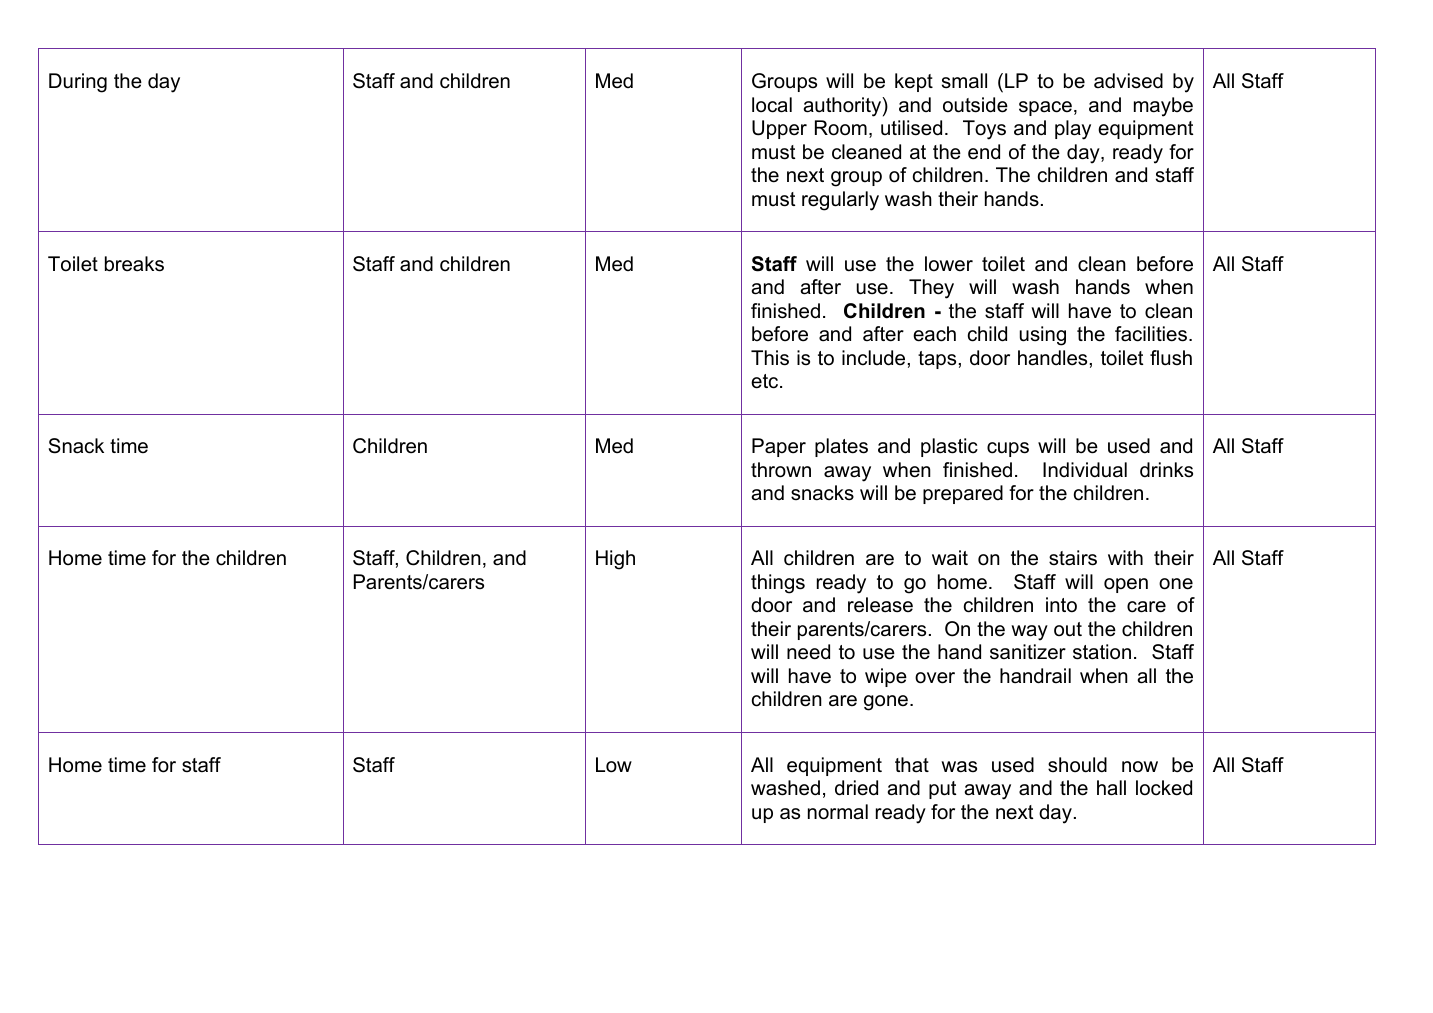  Describe the element at coordinates (778, 584) in the screenshot. I see `things` at that location.
